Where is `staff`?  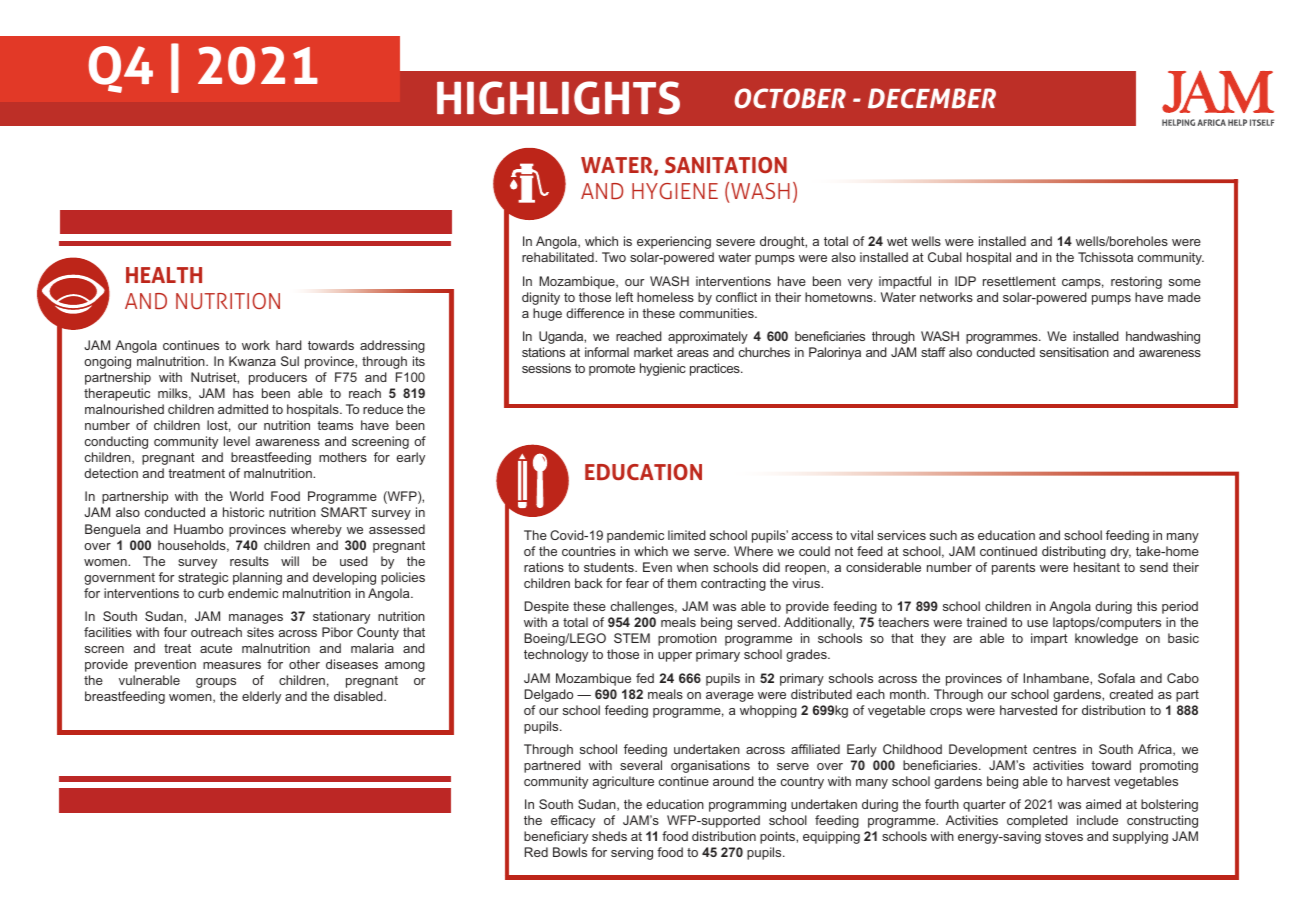 staff is located at coordinates (933, 352).
